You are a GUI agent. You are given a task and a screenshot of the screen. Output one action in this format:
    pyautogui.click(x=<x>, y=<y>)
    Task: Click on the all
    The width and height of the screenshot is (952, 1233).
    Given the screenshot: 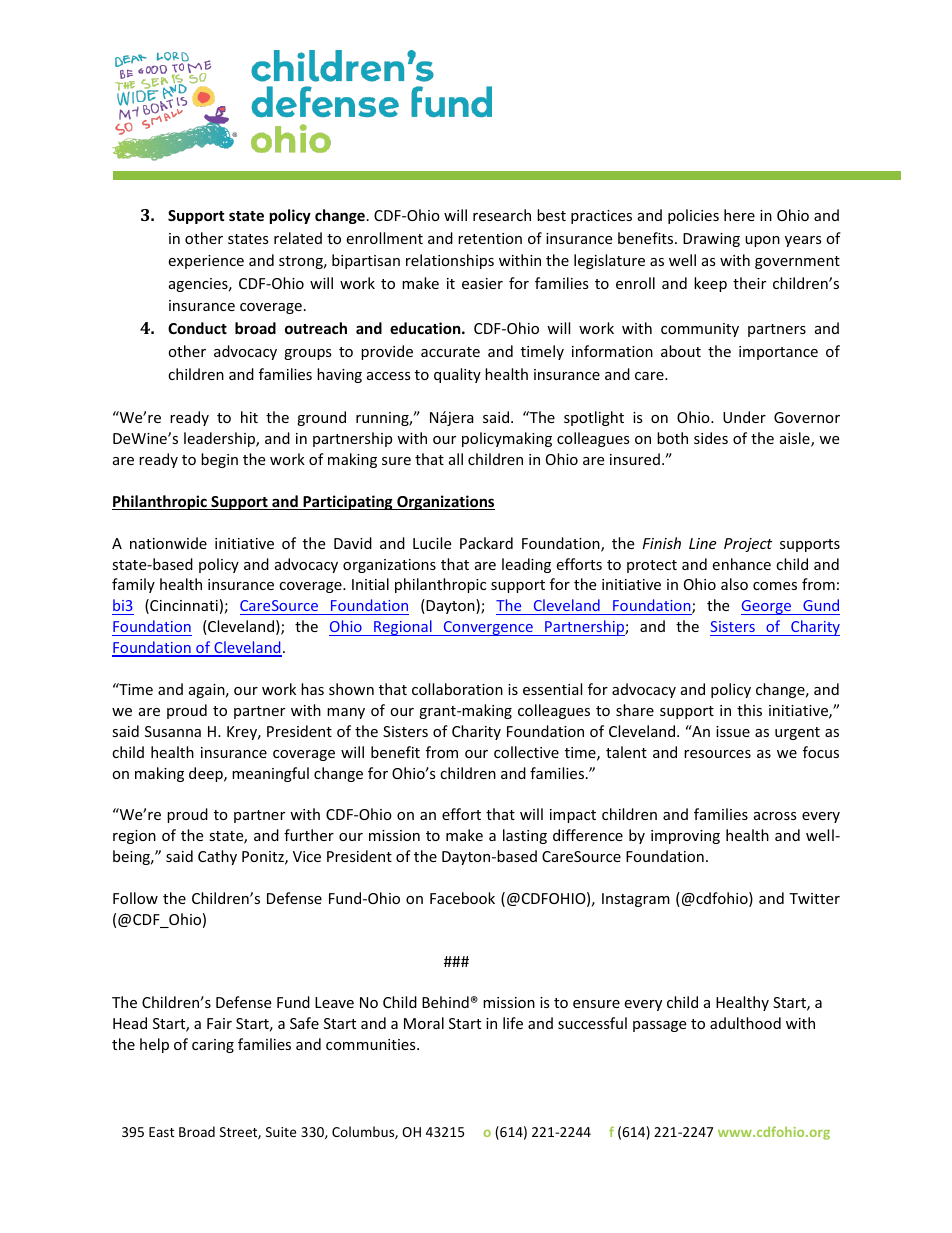 What is the action you would take?
    pyautogui.click(x=456, y=459)
